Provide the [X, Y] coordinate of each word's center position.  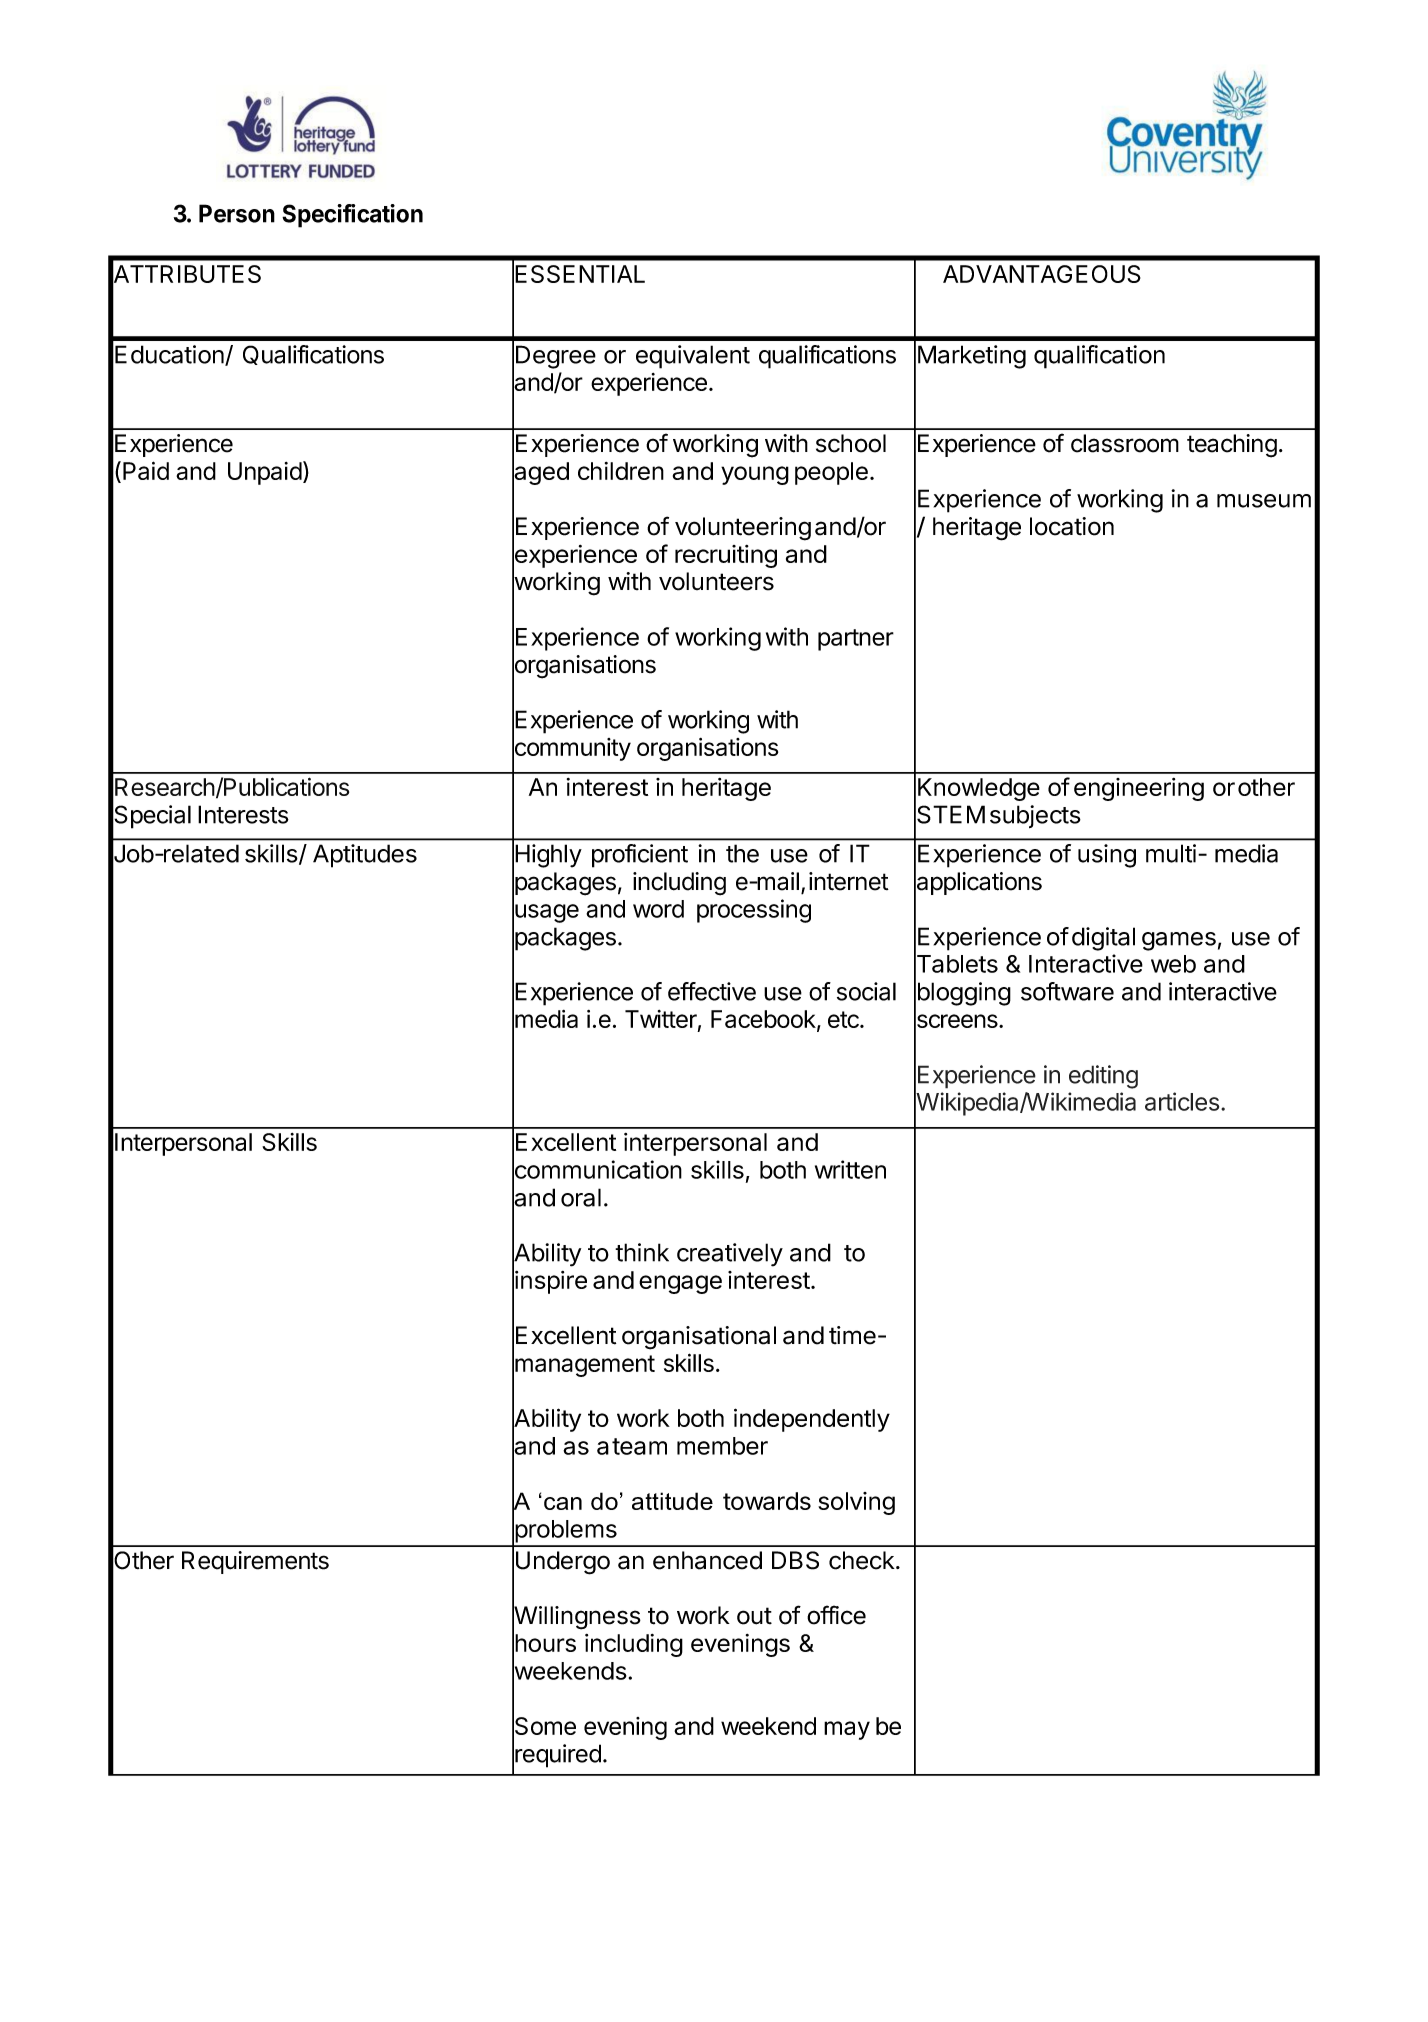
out [754, 1616]
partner [856, 640]
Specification [352, 216]
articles [1182, 1101]
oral [581, 1197]
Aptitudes [365, 856]
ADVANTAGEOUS [1042, 274]
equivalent [693, 357]
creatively [730, 1255]
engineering [1139, 789]
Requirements [255, 1562]
